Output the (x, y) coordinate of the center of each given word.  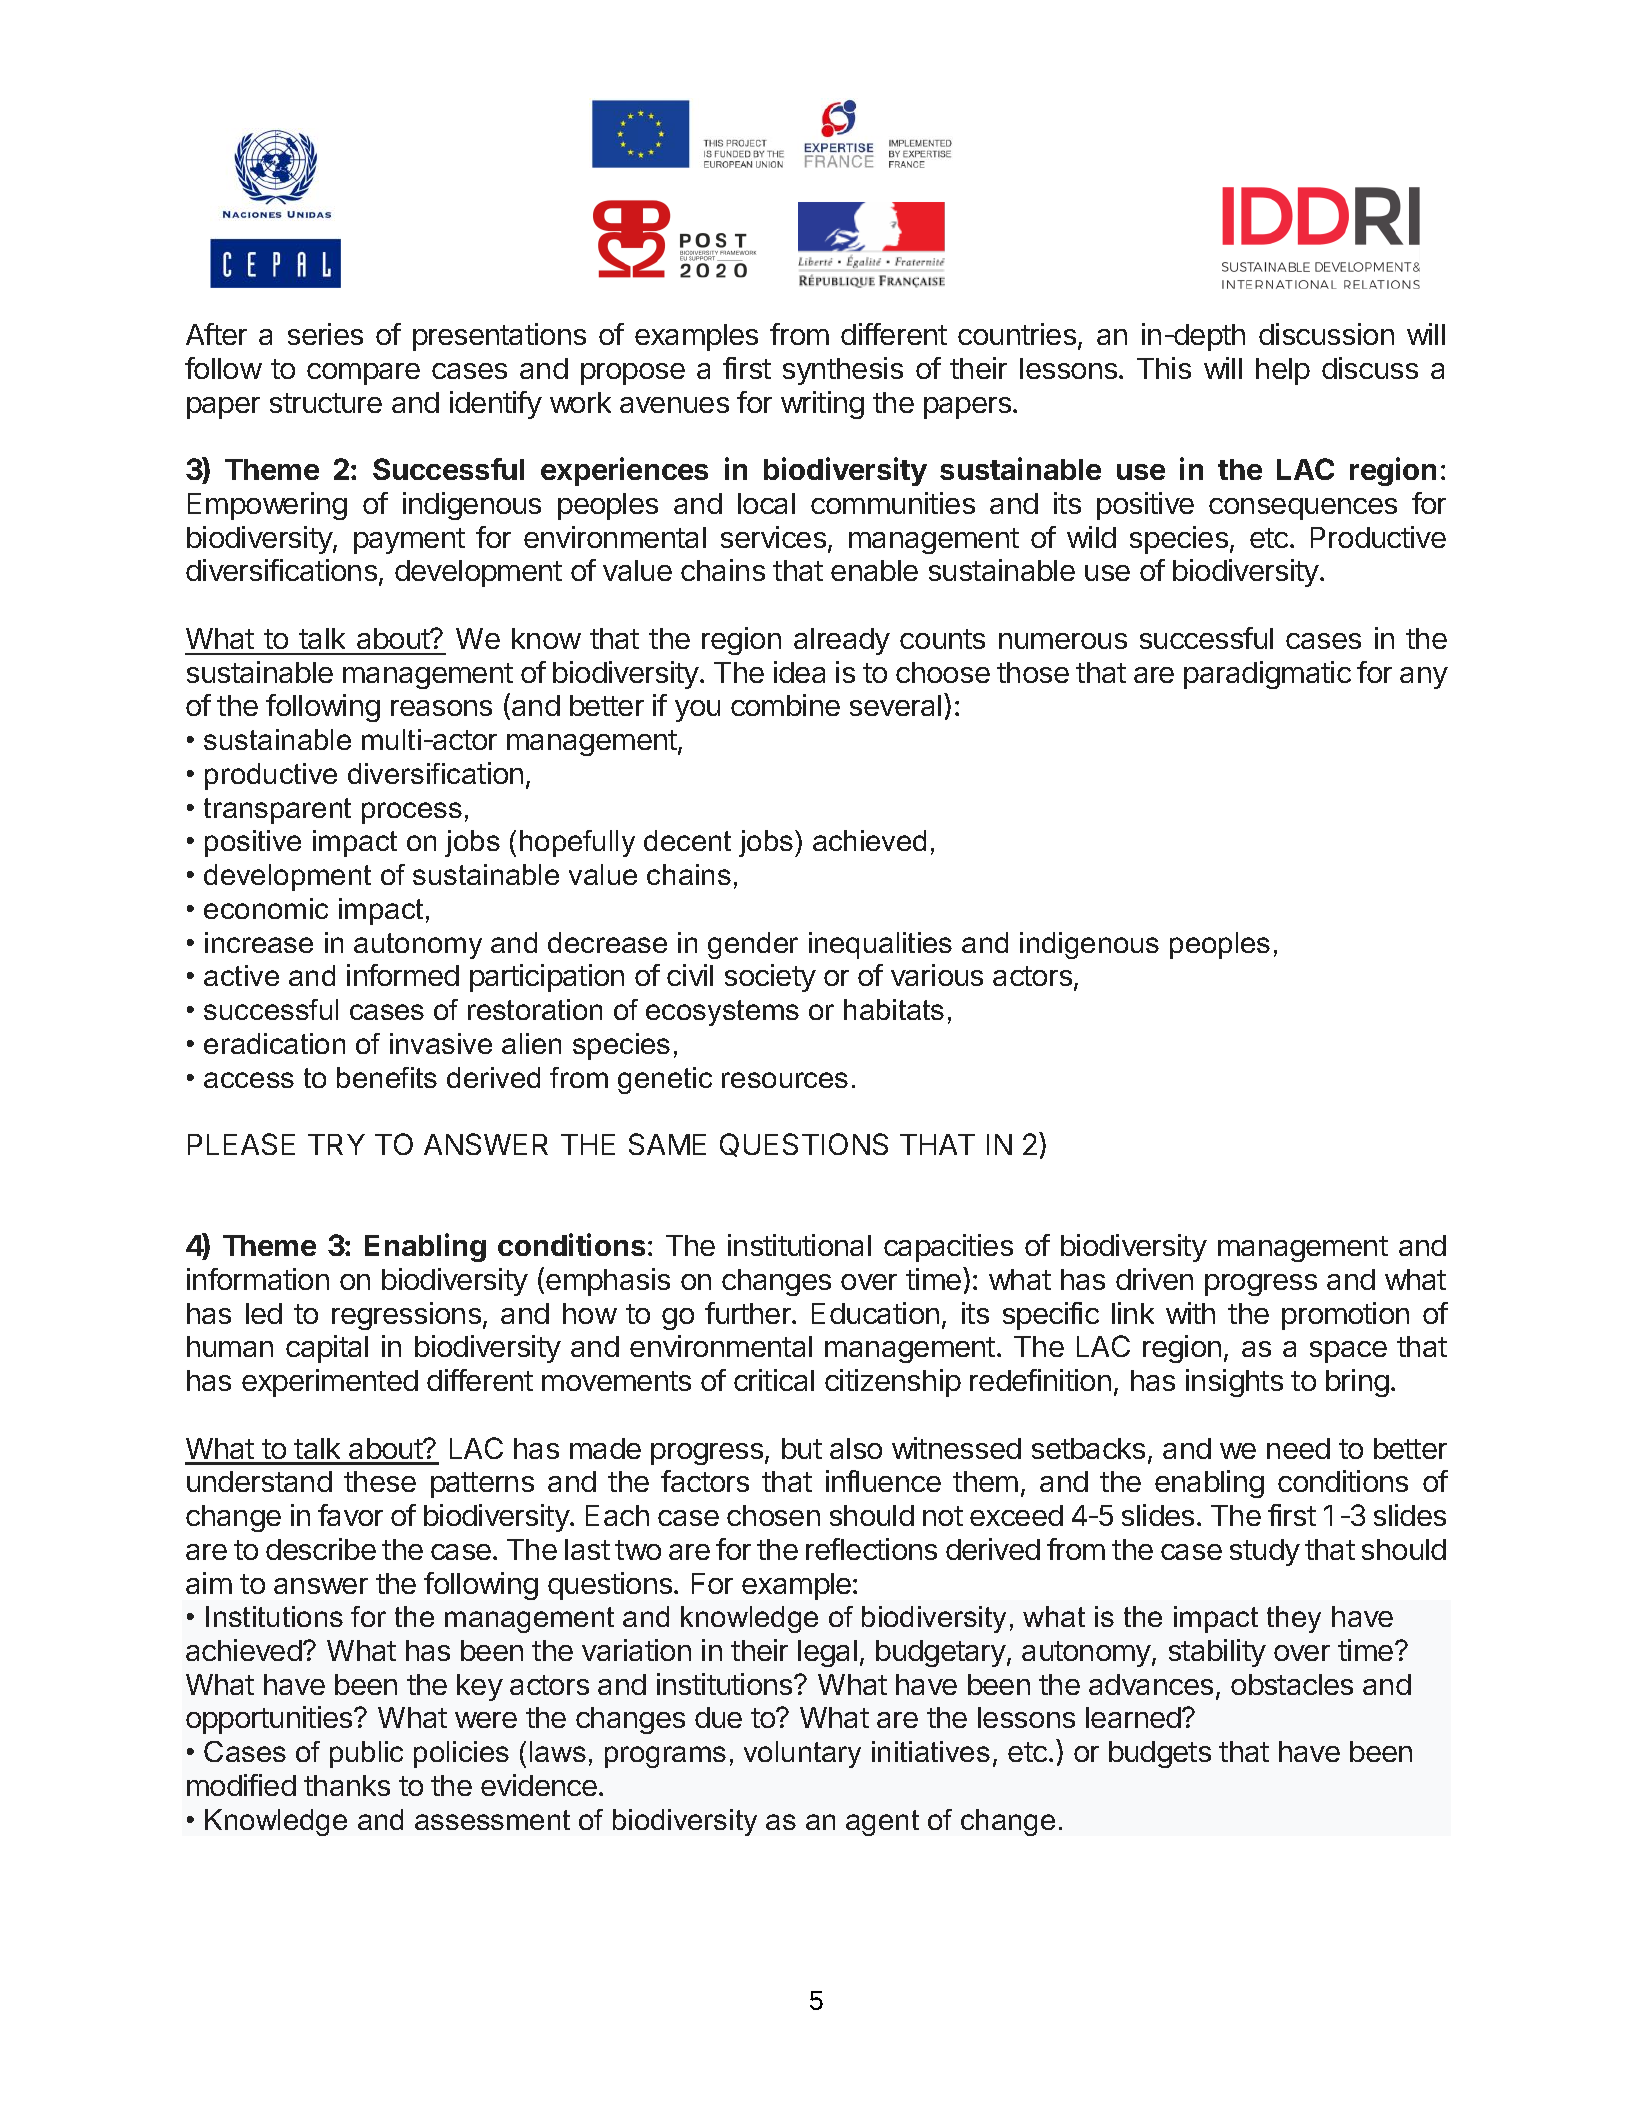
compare (363, 374)
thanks (347, 1785)
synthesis (843, 371)
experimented (330, 1383)
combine (785, 705)
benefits (387, 1077)
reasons (441, 708)
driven (1154, 1279)
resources (785, 1080)
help (1283, 371)
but (802, 1448)
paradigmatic (1267, 675)
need (1298, 1448)
